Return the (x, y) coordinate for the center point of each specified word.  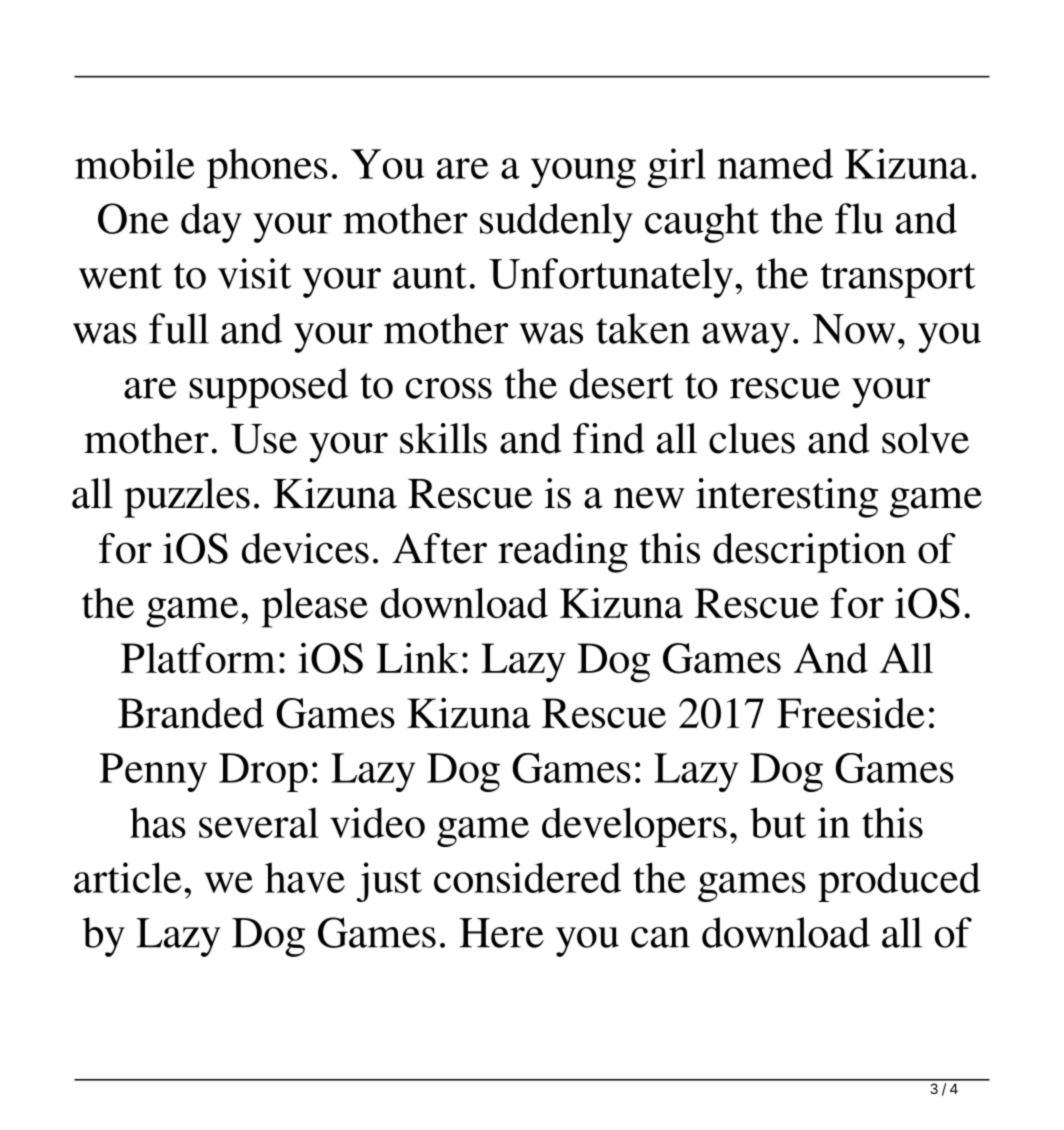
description (809, 553)
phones (267, 168)
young (583, 173)
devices (305, 548)
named (775, 163)
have (305, 877)
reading (563, 553)
